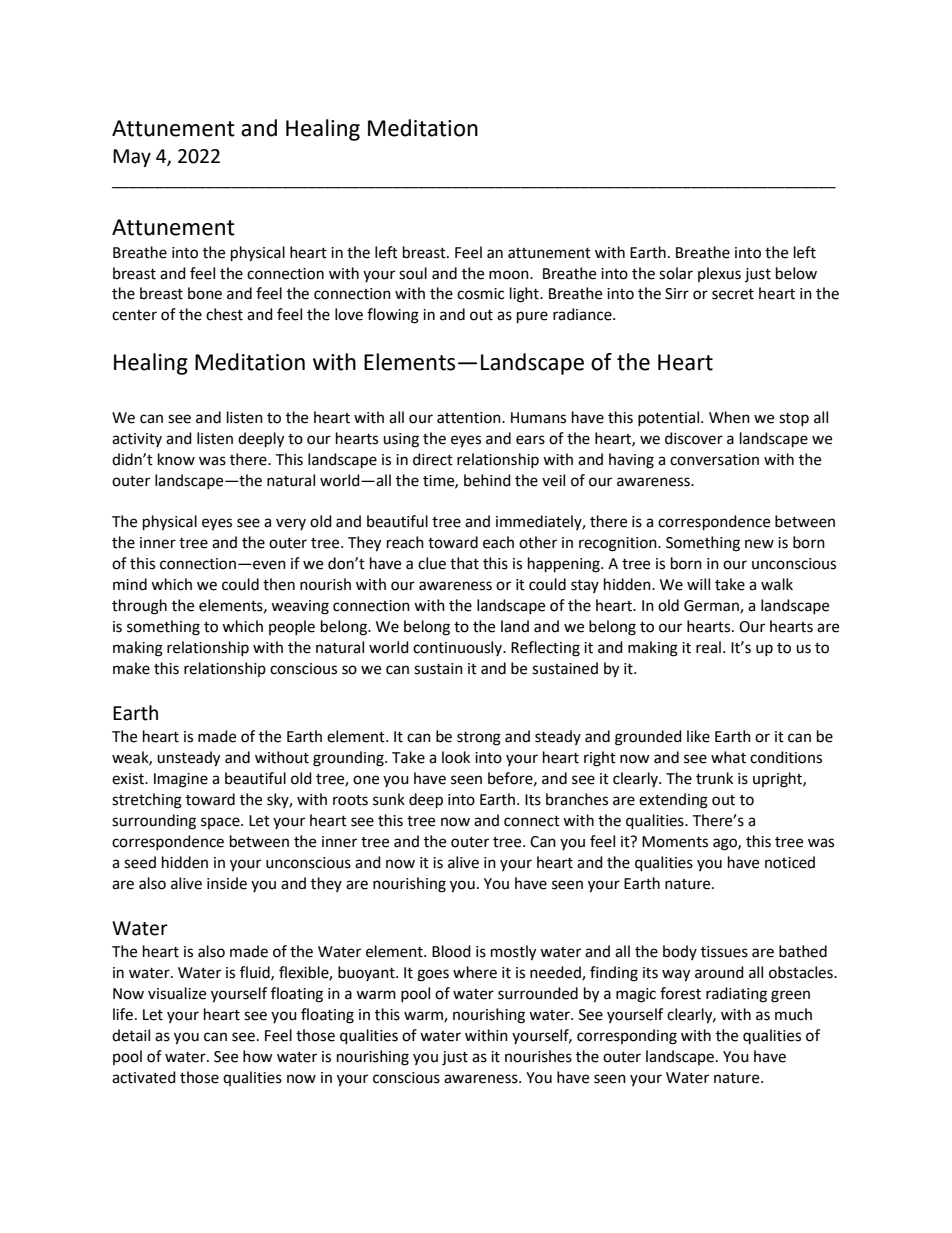 Image resolution: width=952 pixels, height=1233 pixels. What do you see at coordinates (712, 607) in the document?
I see `German` at bounding box center [712, 607].
